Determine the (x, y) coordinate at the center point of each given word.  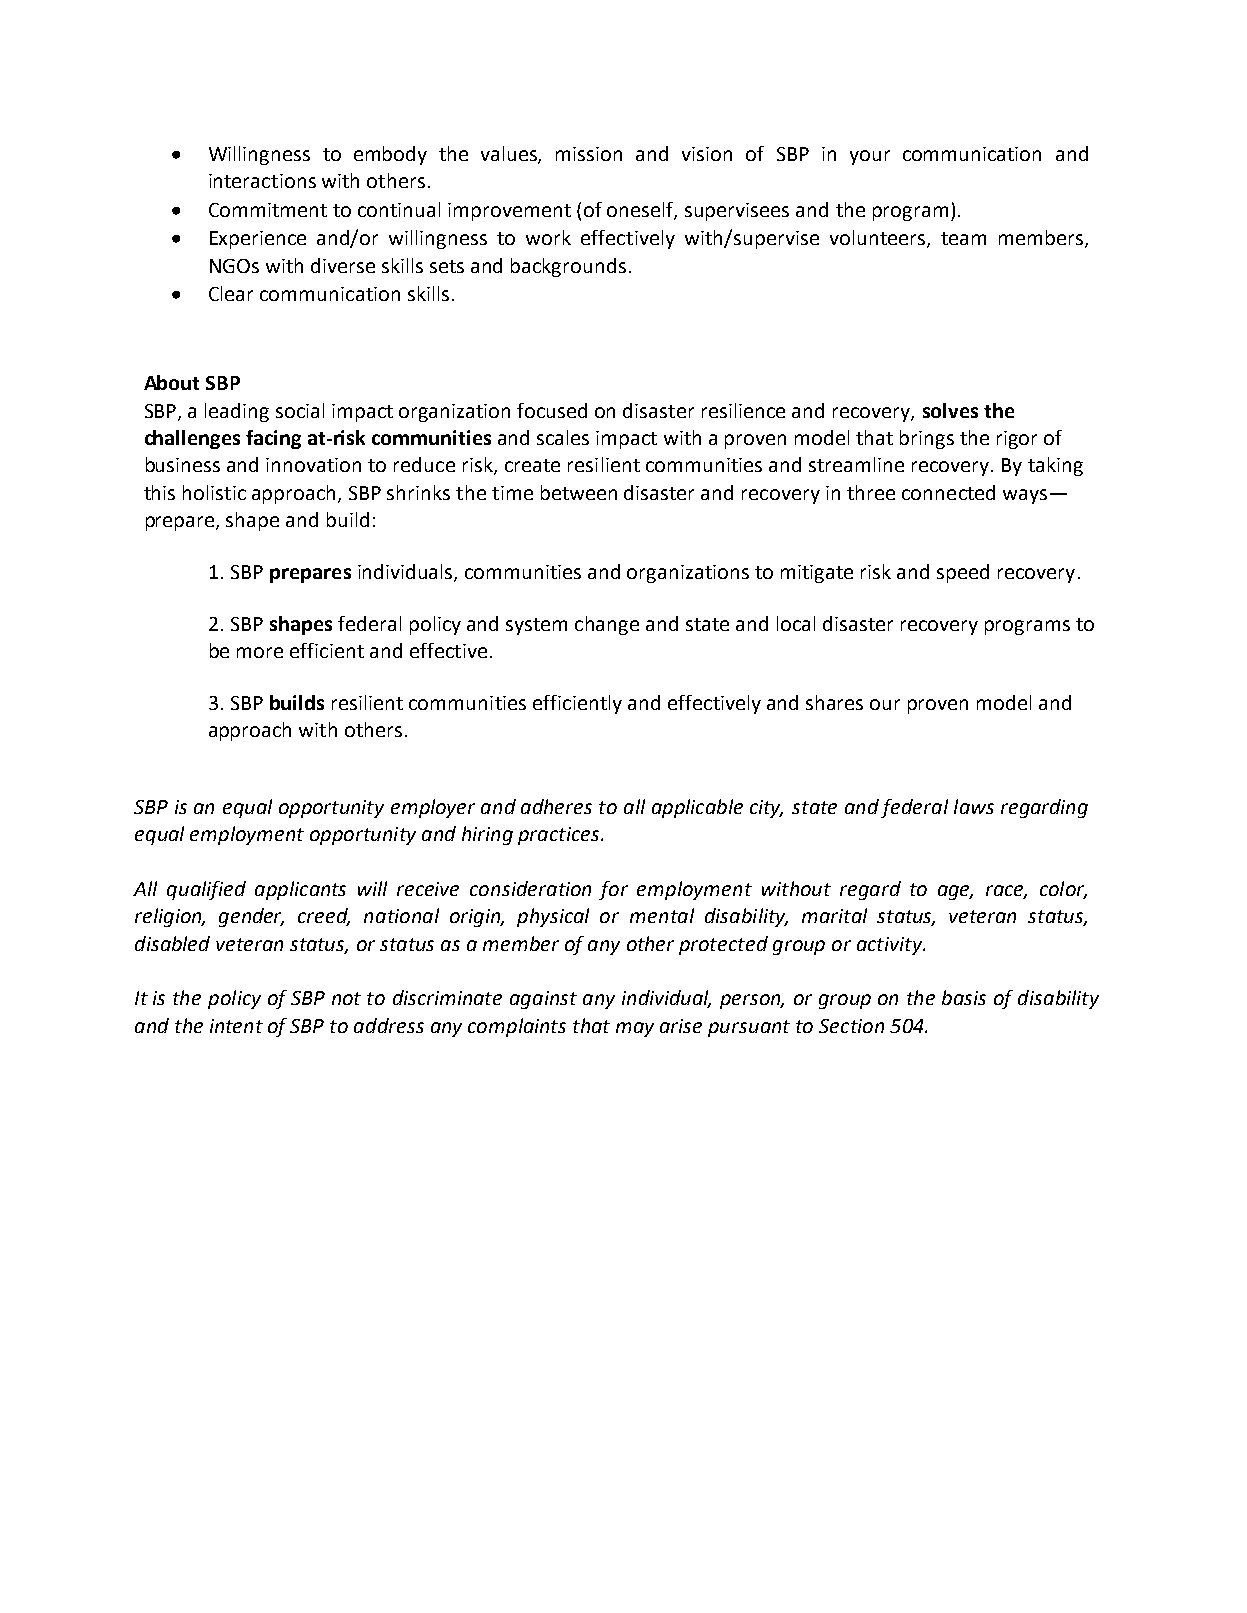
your (870, 157)
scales (563, 437)
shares (834, 702)
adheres (556, 806)
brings (927, 439)
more (260, 652)
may (635, 1029)
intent (236, 1026)
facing (273, 439)
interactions (262, 181)
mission (589, 154)
